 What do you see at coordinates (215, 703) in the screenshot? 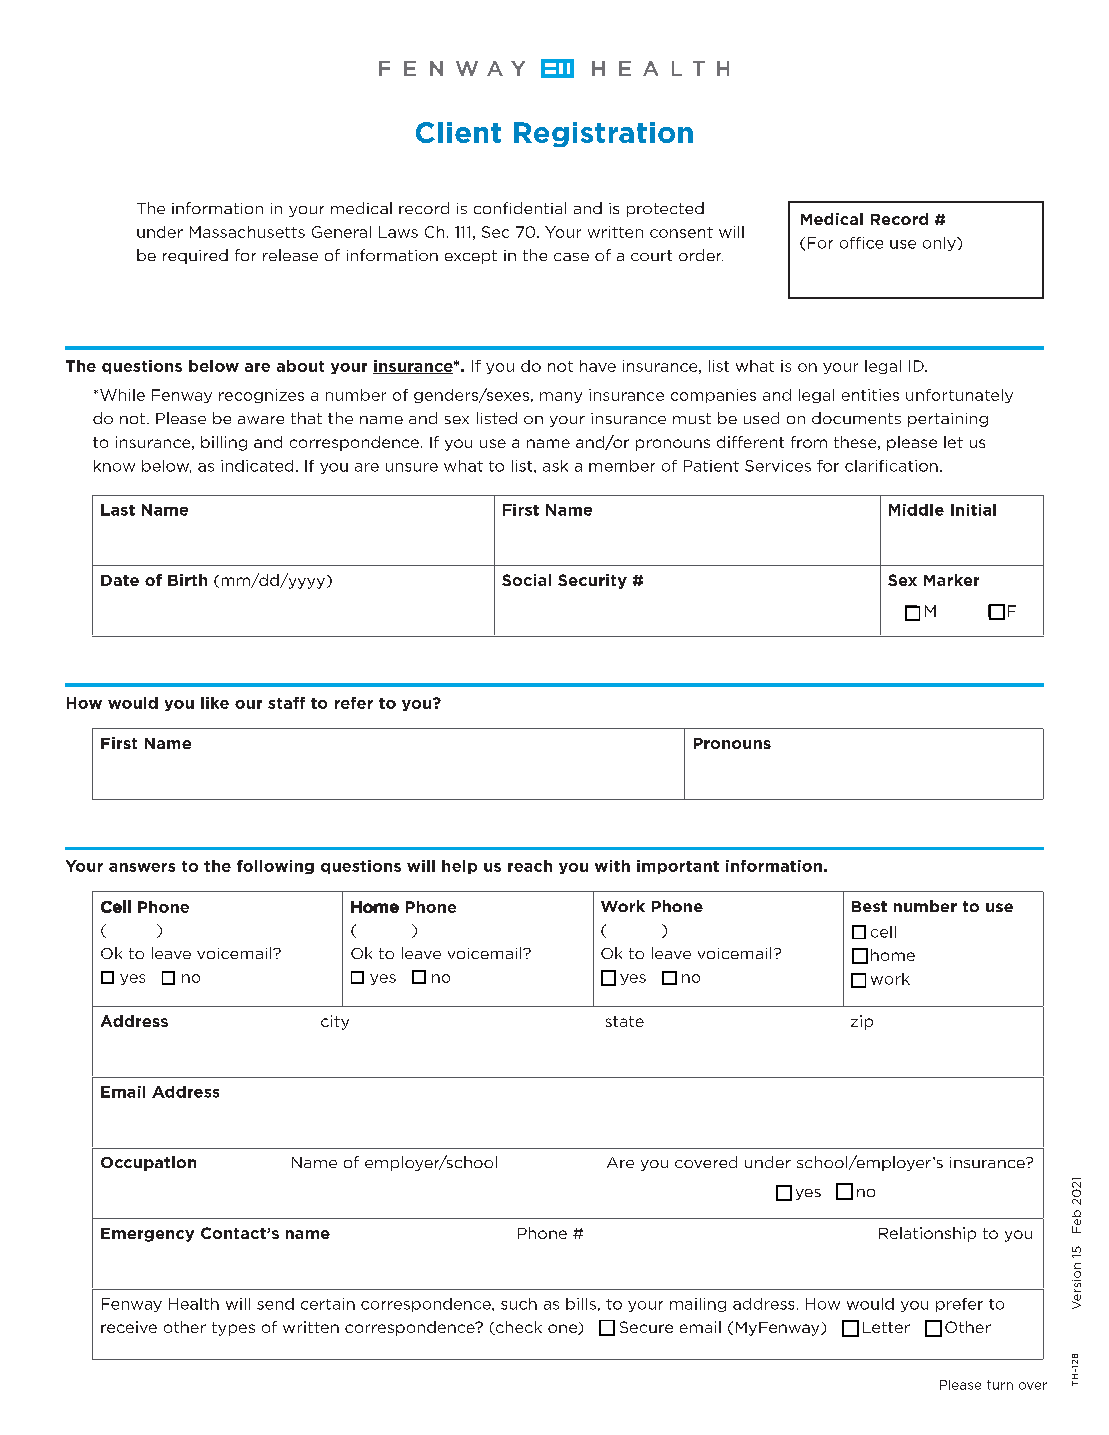
I see `like` at bounding box center [215, 703].
